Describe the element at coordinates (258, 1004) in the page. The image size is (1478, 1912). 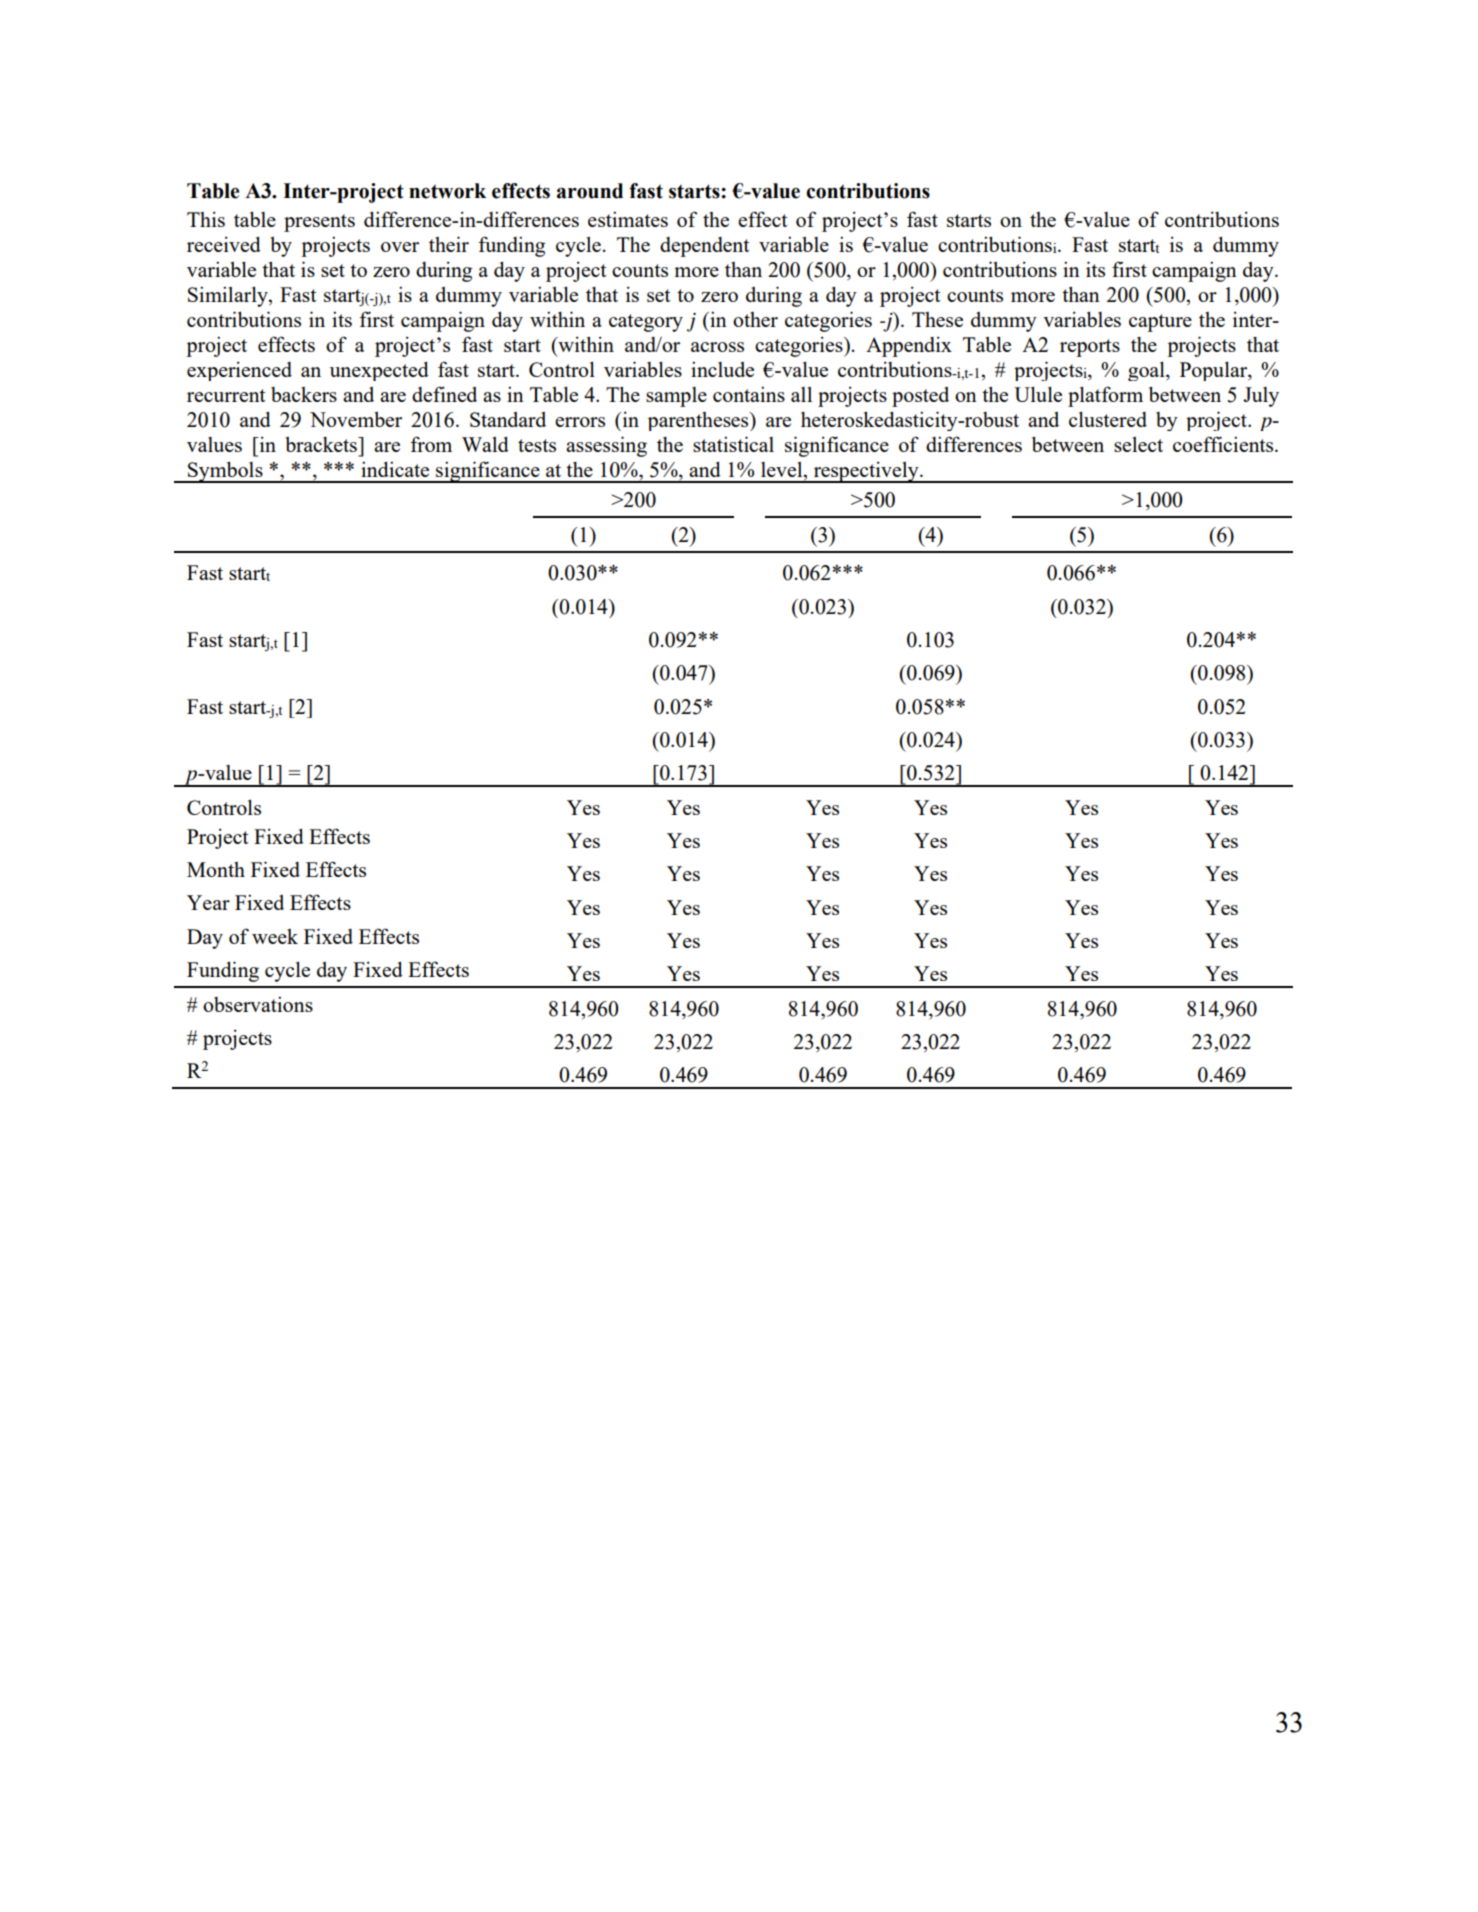
I see `observations` at that location.
